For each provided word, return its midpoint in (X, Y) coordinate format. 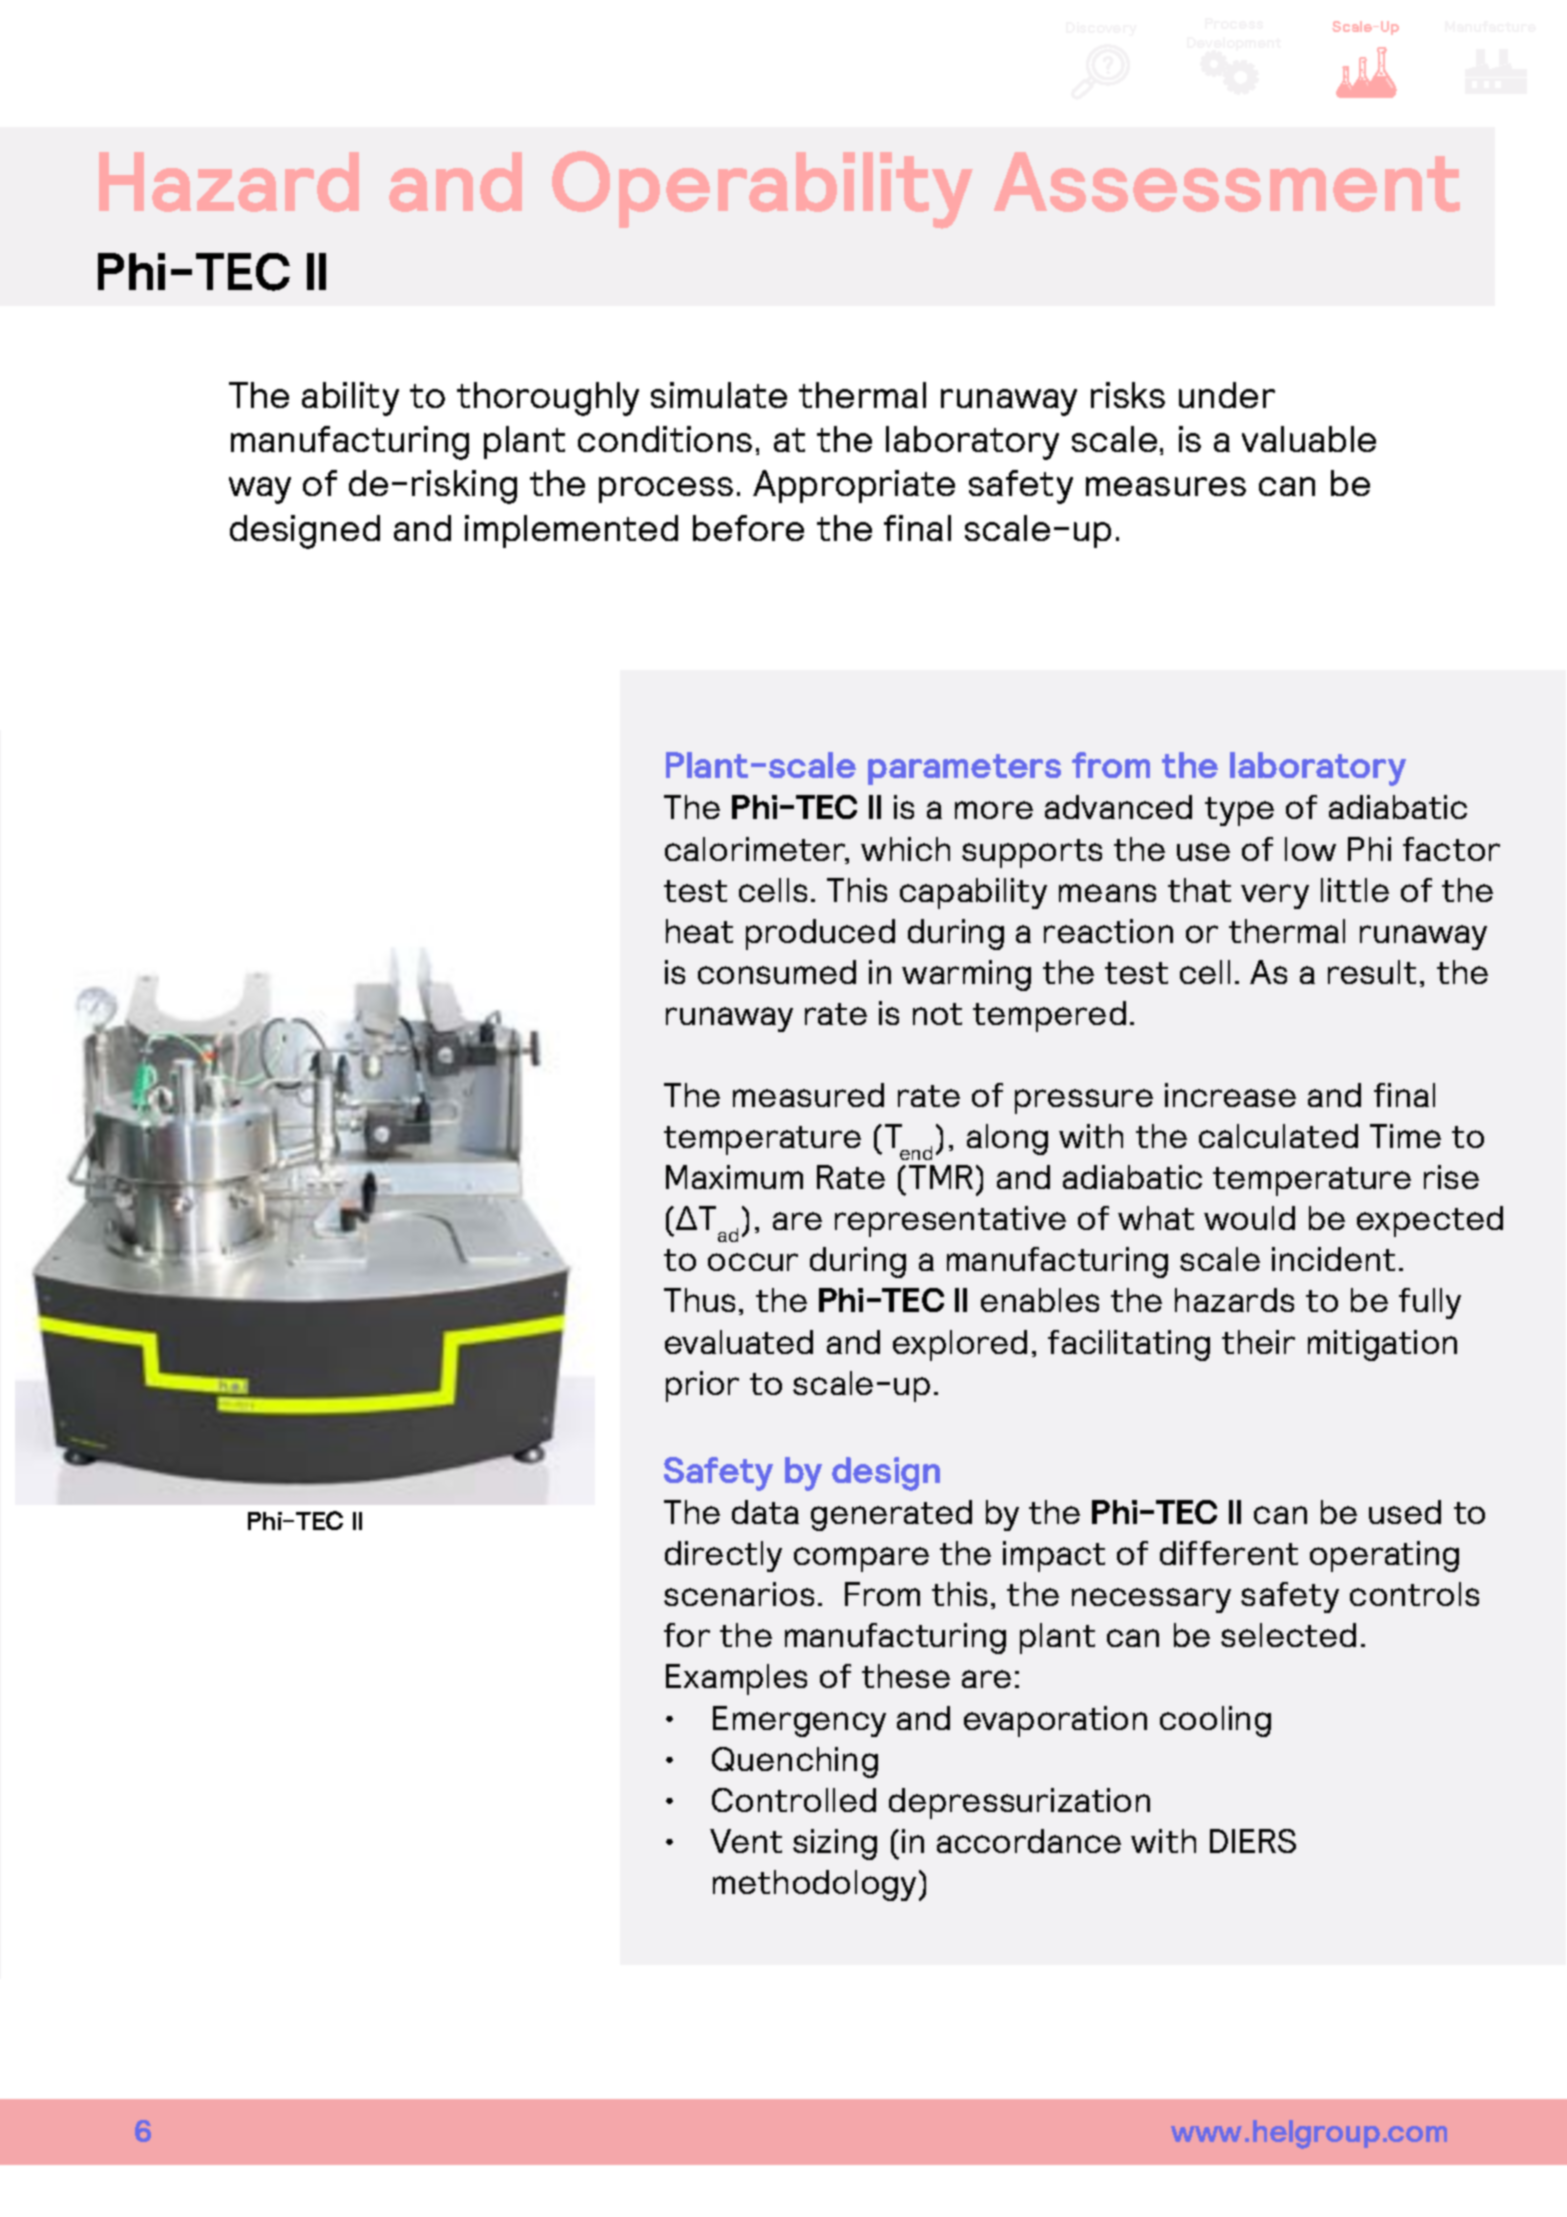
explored (960, 1345)
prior (702, 1386)
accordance (1029, 1841)
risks (1128, 395)
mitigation (1382, 1345)
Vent (746, 1841)
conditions (665, 439)
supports (1032, 853)
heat (699, 931)
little (1355, 890)
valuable (1309, 439)
